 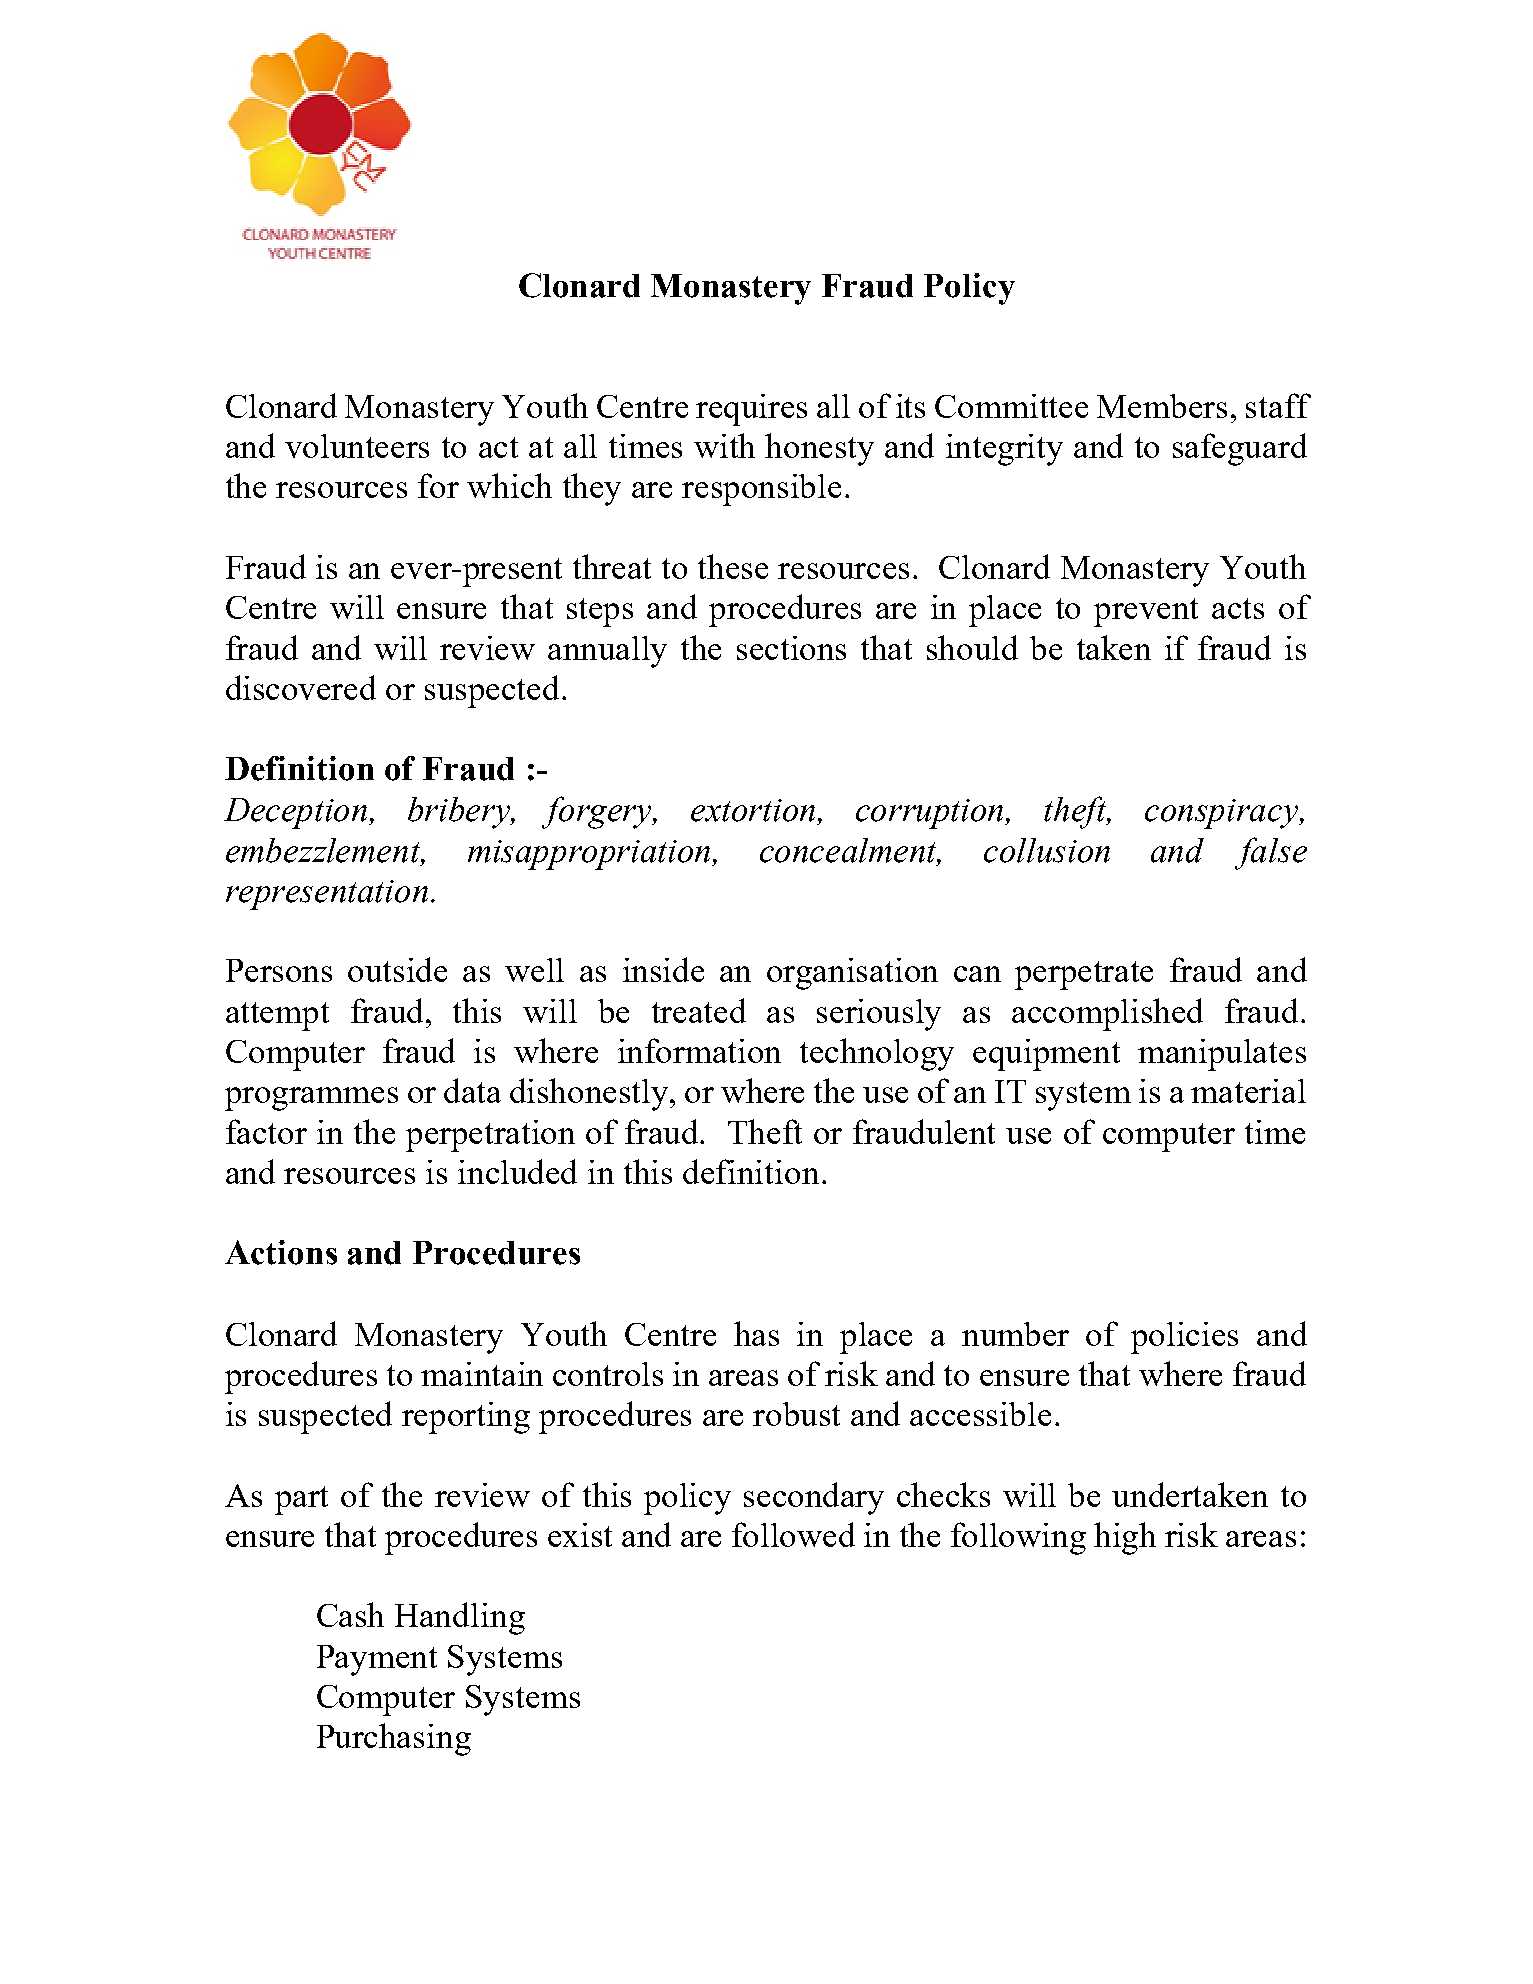 I want to click on information, so click(x=699, y=1050).
